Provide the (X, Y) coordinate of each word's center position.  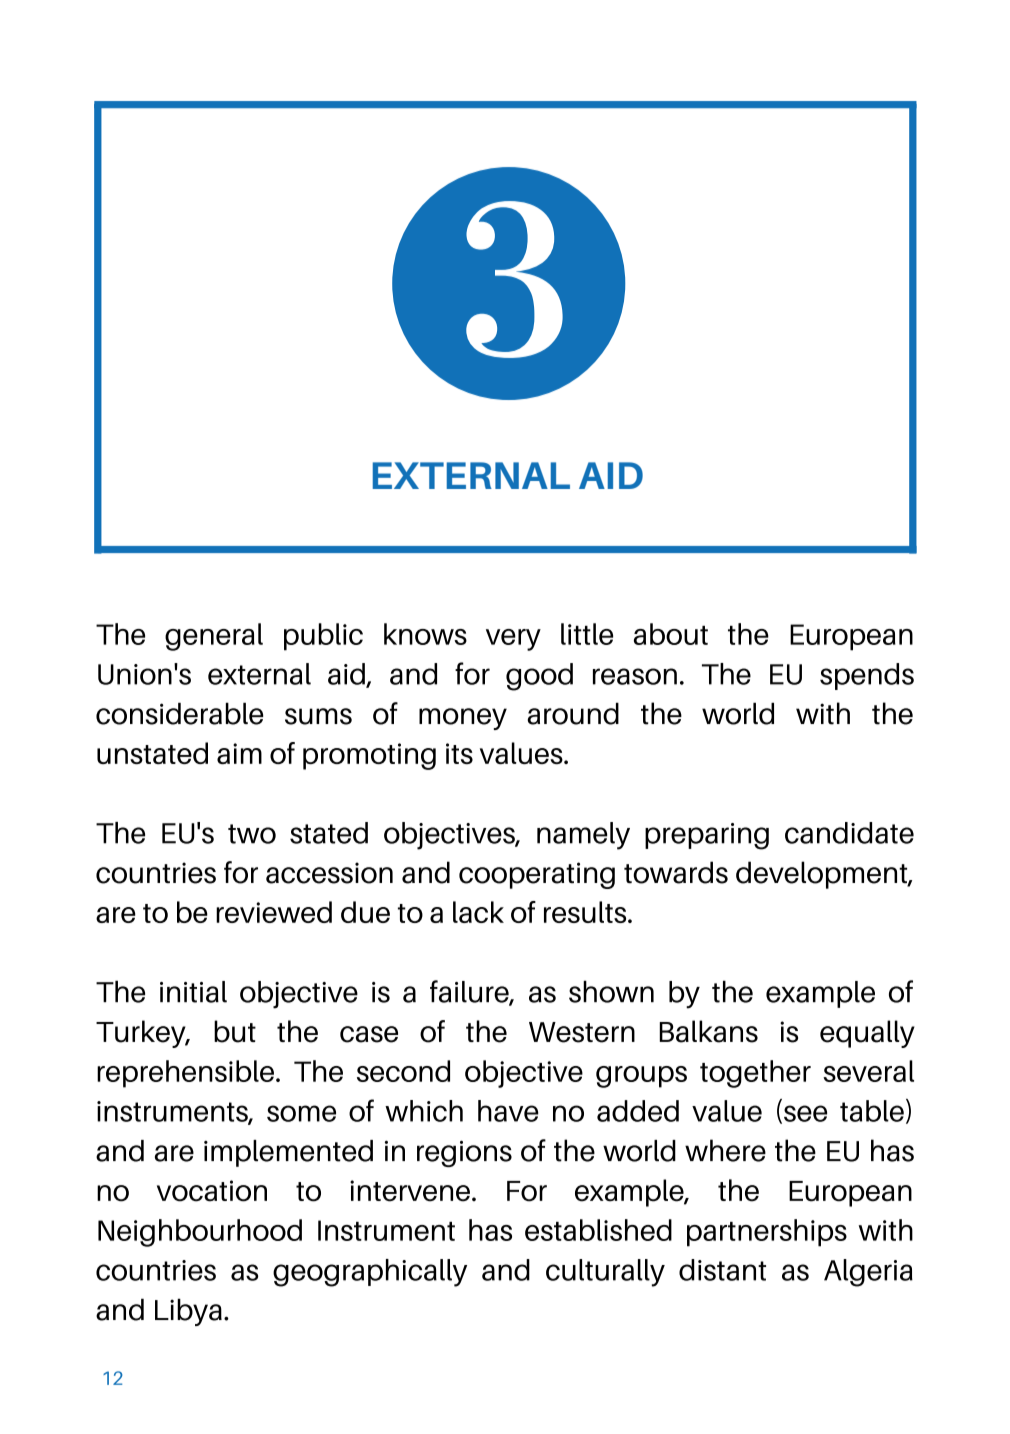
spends (867, 676)
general (214, 637)
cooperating (537, 875)
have (508, 1111)
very (513, 640)
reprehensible (185, 1074)
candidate (849, 833)
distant (722, 1270)
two (252, 834)
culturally (605, 1273)
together (755, 1074)
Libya (188, 1312)
